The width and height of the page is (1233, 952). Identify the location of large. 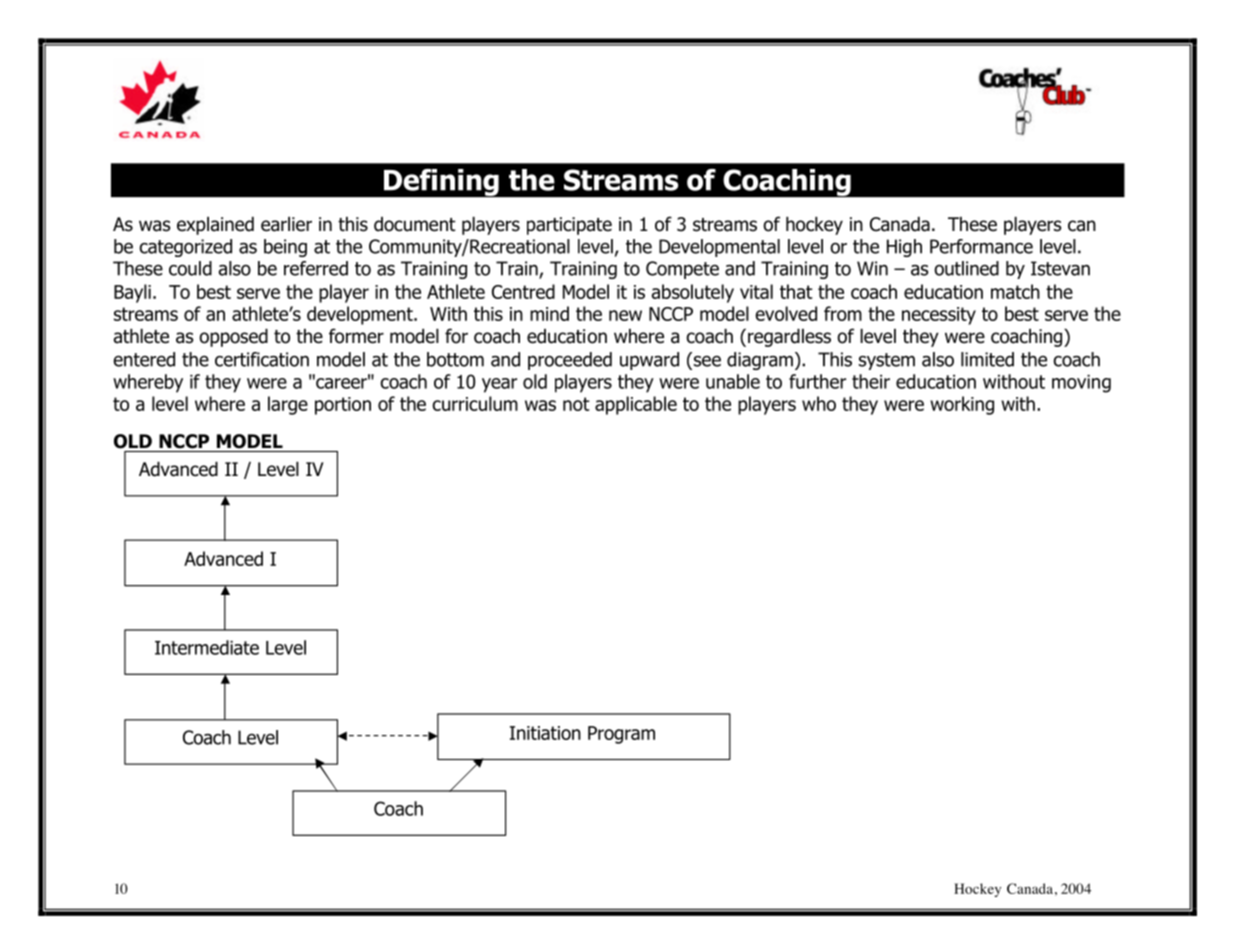
(288, 405).
